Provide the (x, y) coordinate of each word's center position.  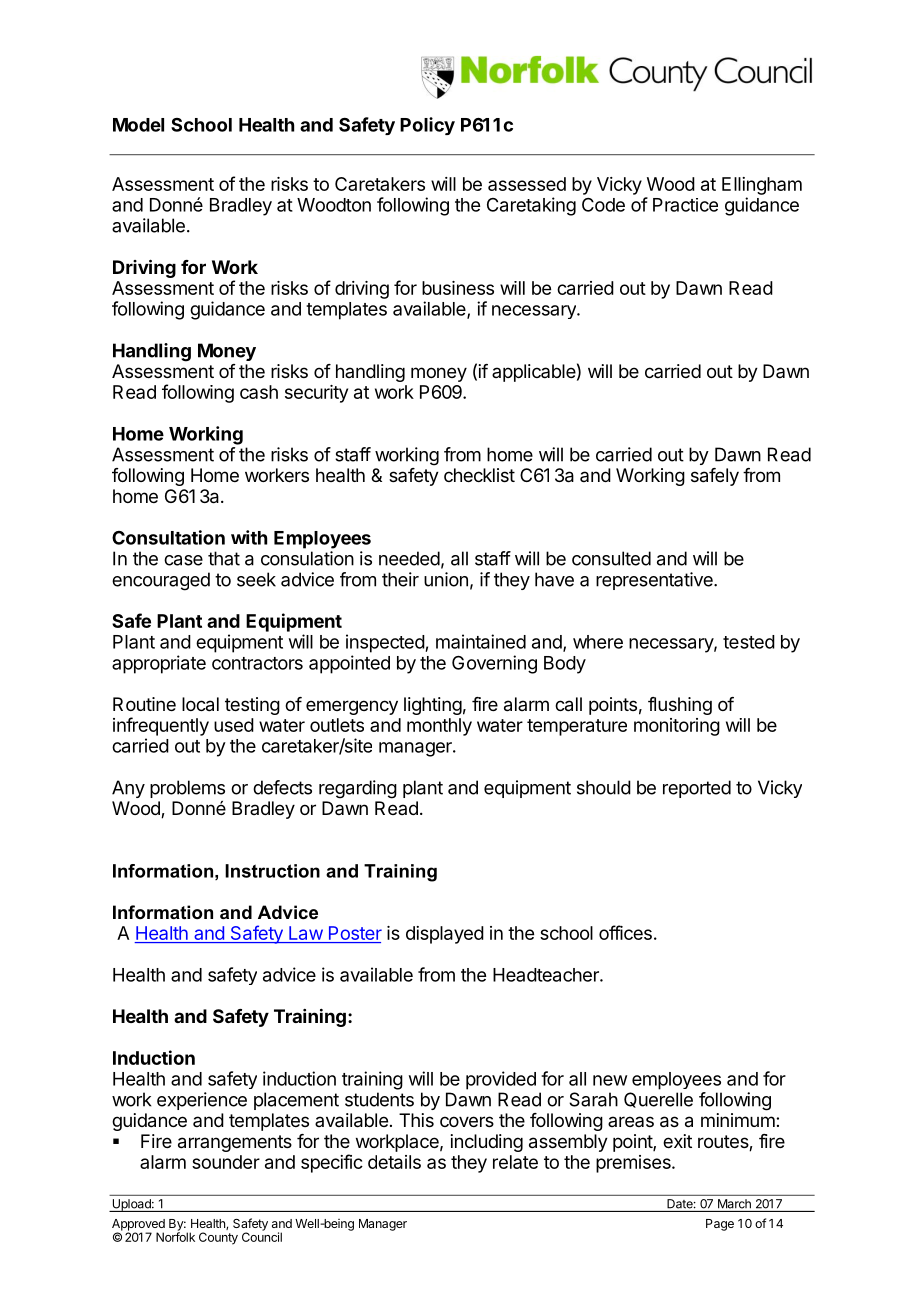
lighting (433, 706)
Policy (427, 126)
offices (625, 932)
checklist (479, 475)
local (200, 704)
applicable (534, 373)
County (218, 1238)
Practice (685, 205)
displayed (445, 935)
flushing (680, 706)
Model (138, 125)
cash (259, 392)
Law (305, 934)
